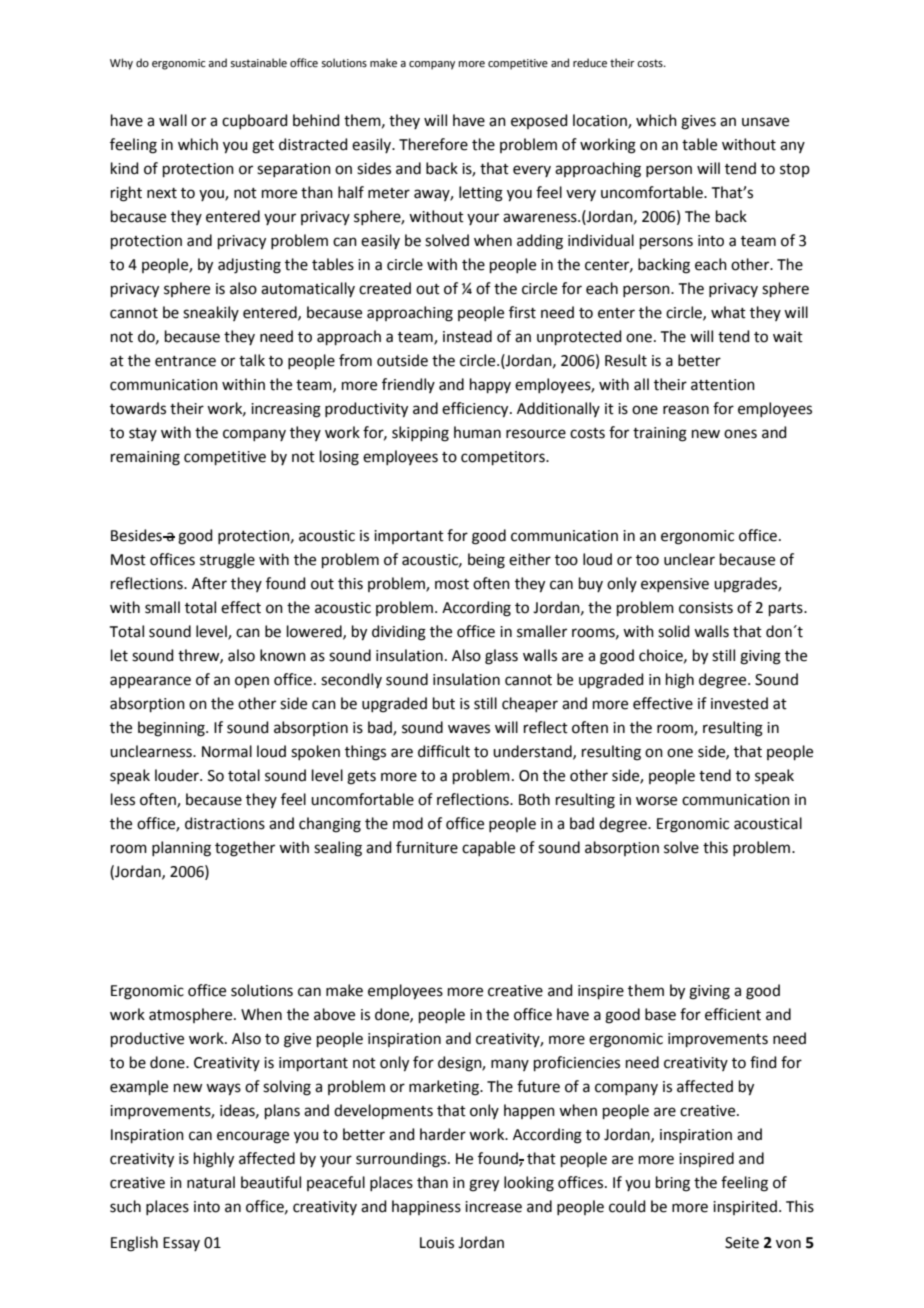  Describe the element at coordinates (258, 62) in the page. I see `sustainable` at that location.
